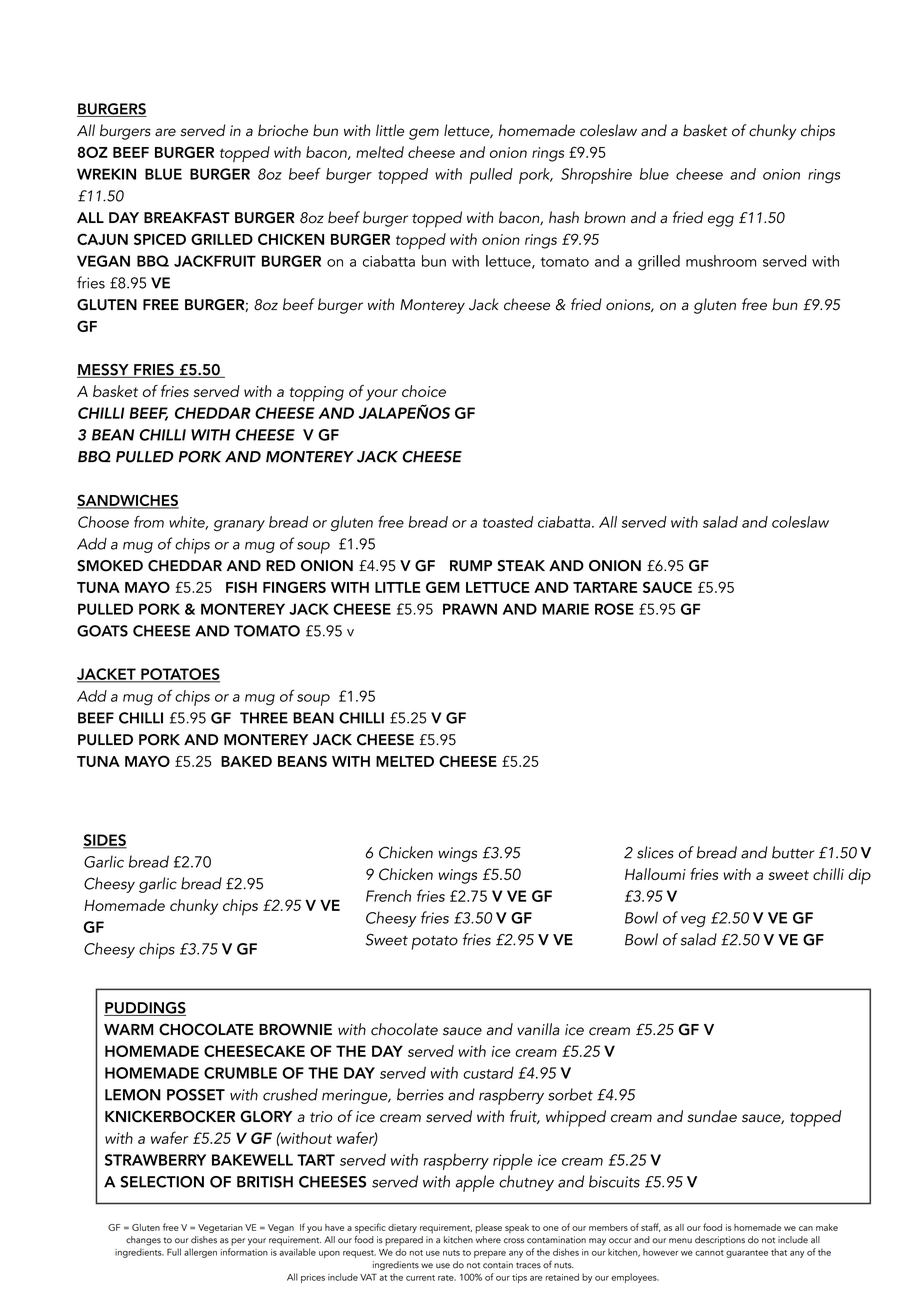 This screenshot has width=924, height=1308. Describe the element at coordinates (200, 1253) in the screenshot. I see `allergen` at that location.
